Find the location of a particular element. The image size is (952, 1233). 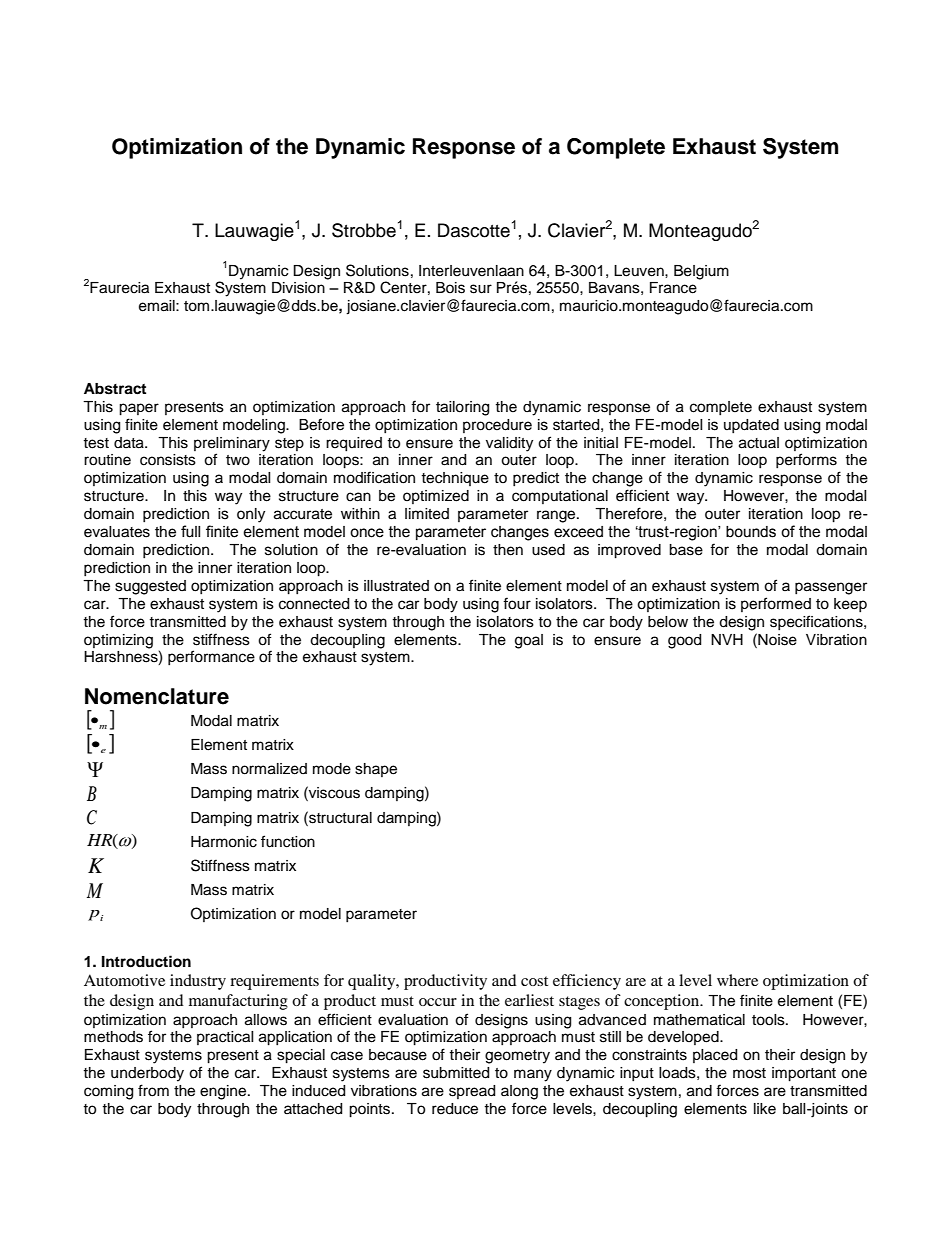

spread is located at coordinates (472, 1092).
